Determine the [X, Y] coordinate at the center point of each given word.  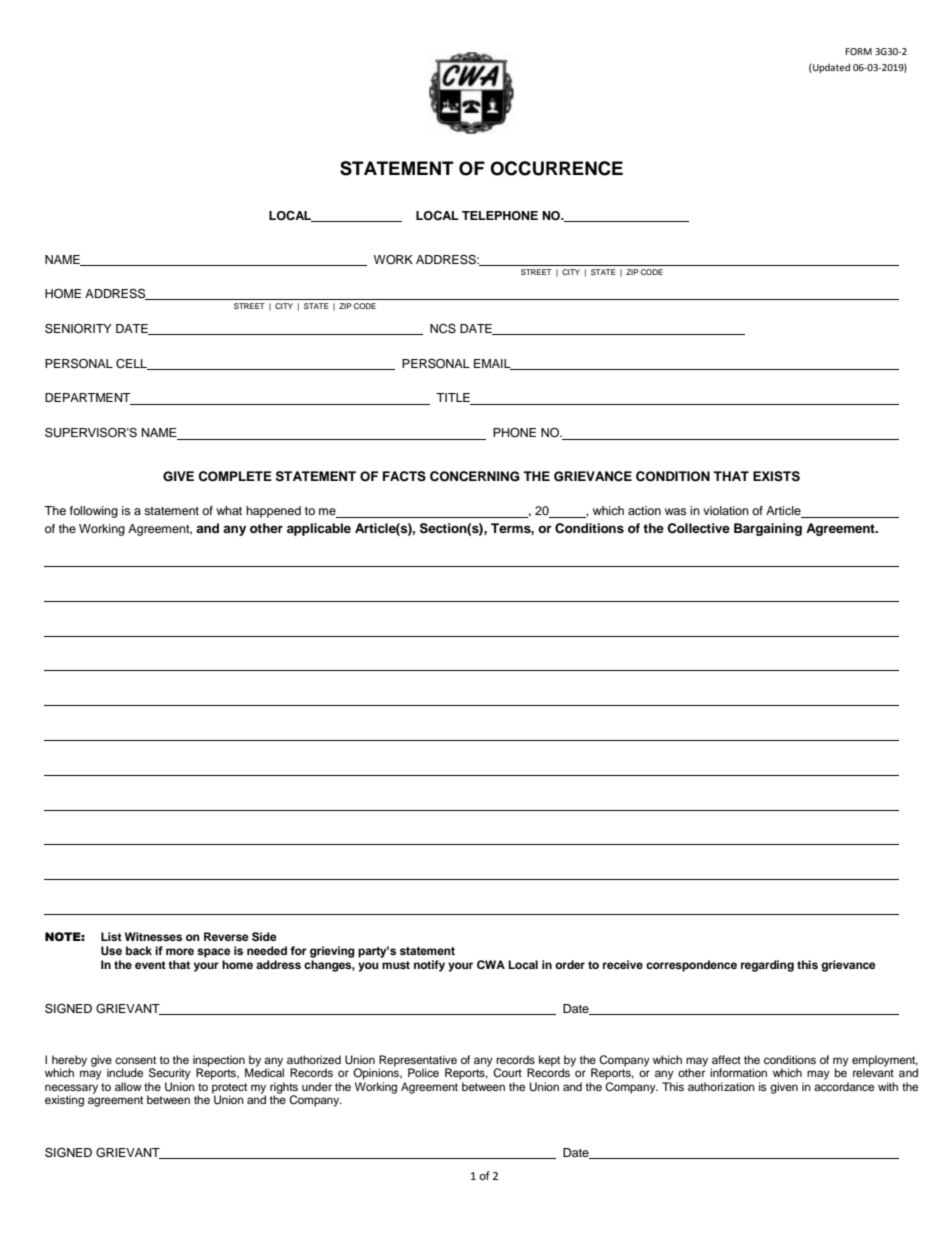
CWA [491, 964]
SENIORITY [78, 328]
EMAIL [493, 364]
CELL [133, 364]
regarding [767, 966]
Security [170, 1074]
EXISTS [776, 476]
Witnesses [153, 936]
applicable [319, 529]
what [229, 510]
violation [726, 510]
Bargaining [768, 529]
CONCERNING [475, 476]
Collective [698, 528]
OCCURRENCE [556, 168]
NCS [443, 328]
